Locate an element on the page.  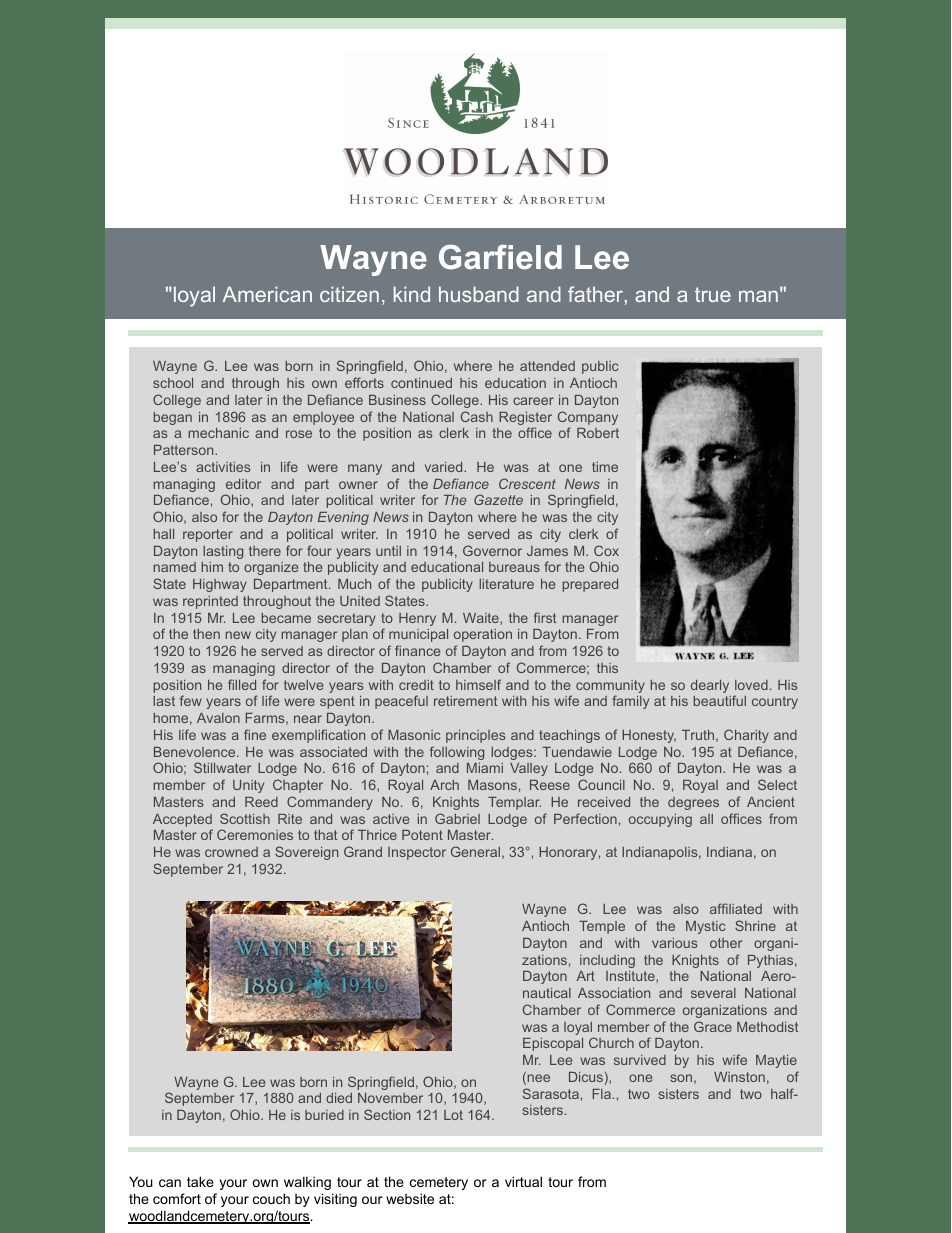
American is located at coordinates (267, 294).
